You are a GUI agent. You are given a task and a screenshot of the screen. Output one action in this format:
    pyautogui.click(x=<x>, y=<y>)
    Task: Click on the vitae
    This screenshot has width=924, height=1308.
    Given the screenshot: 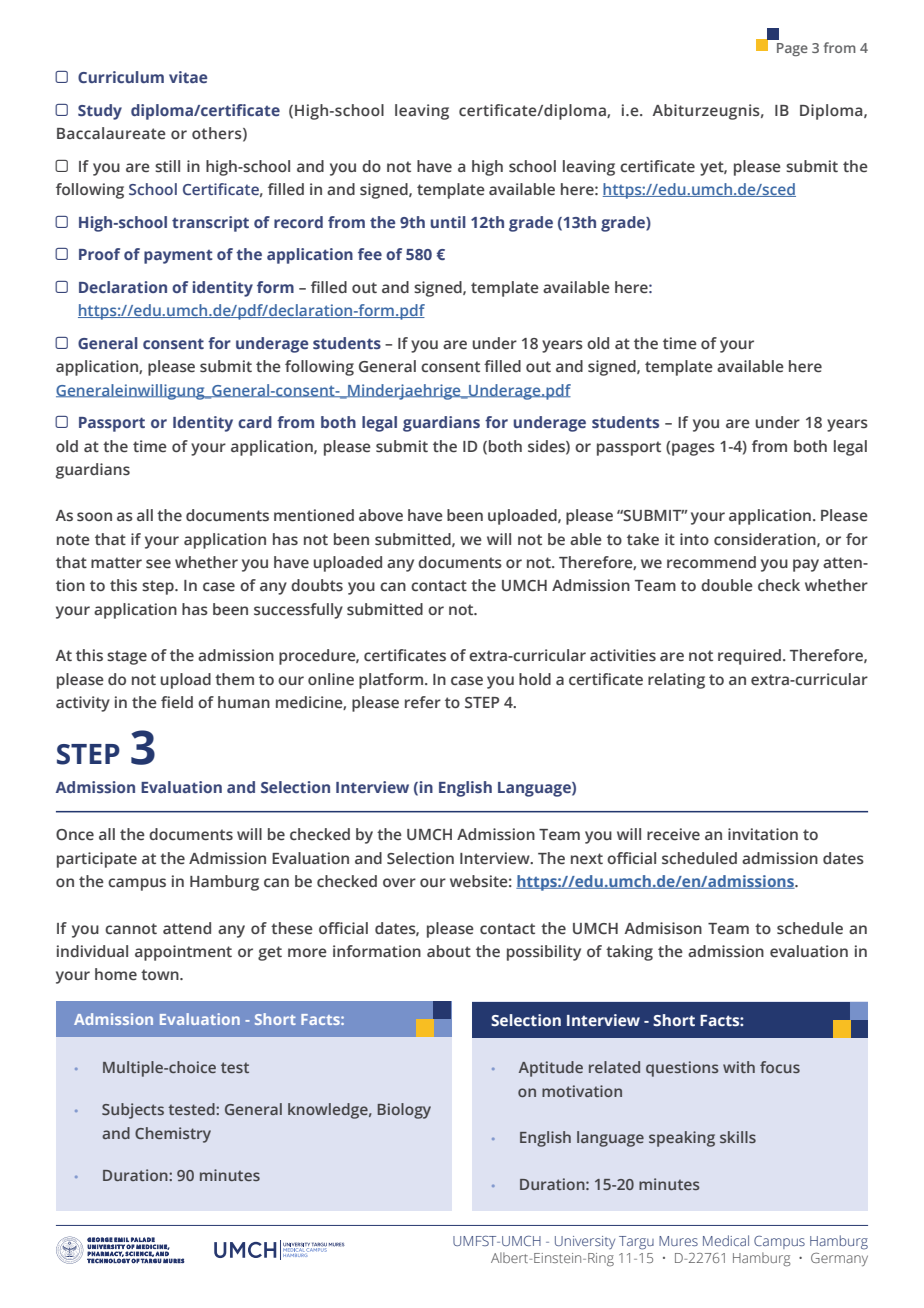 What is the action you would take?
    pyautogui.click(x=188, y=77)
